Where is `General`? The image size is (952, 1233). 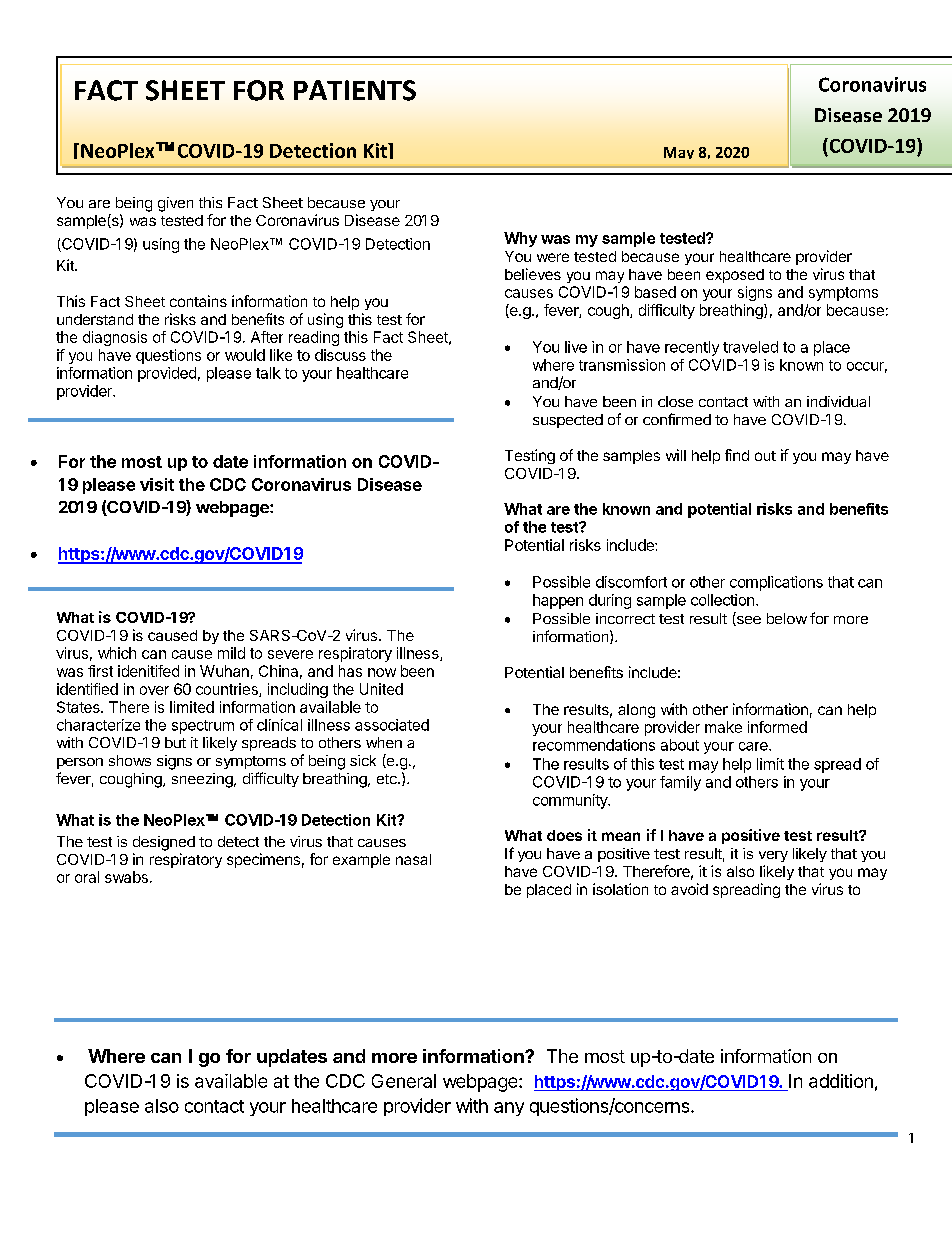
General is located at coordinates (404, 1081).
